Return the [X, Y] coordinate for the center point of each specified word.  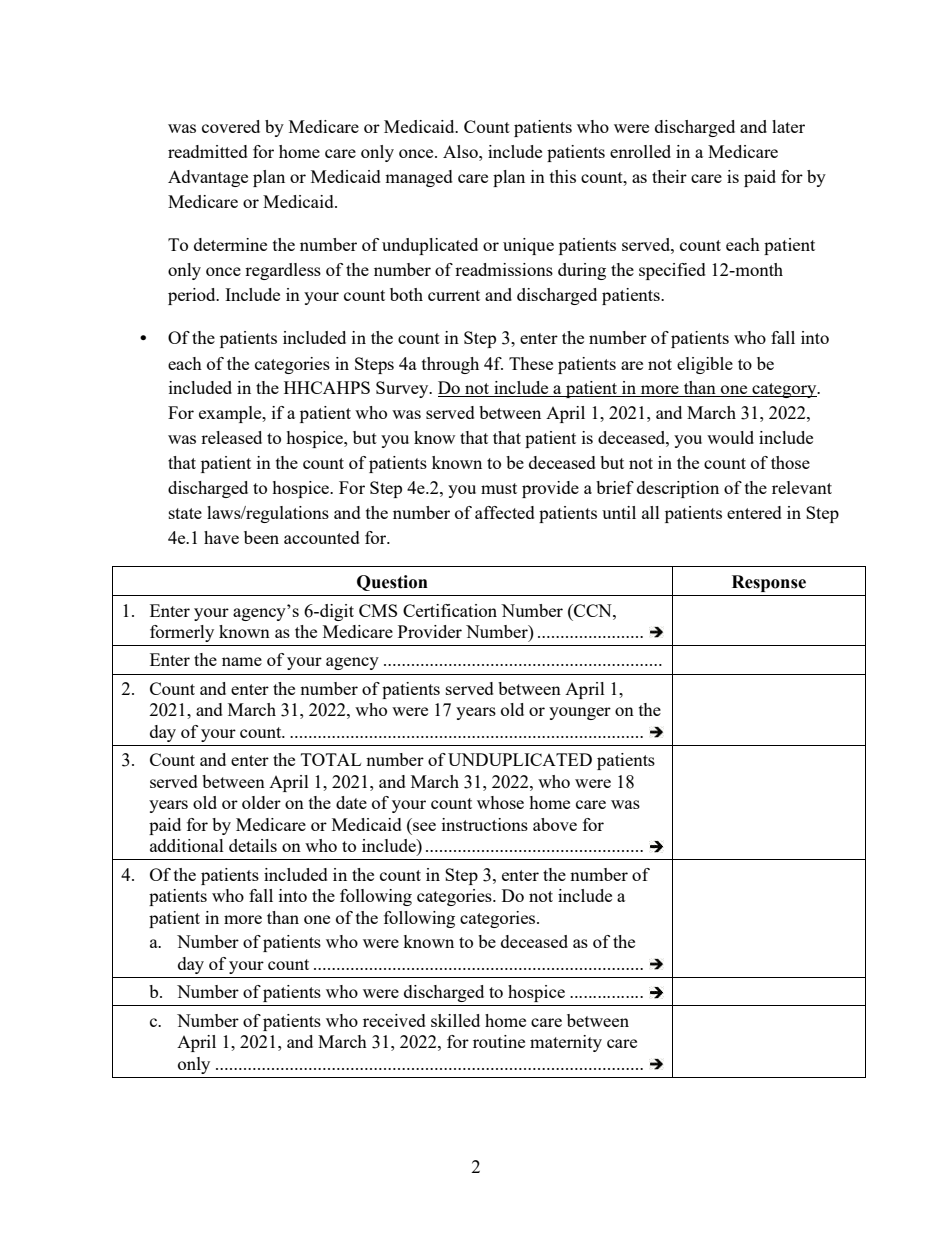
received [394, 1020]
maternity [566, 1043]
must [499, 488]
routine [499, 1041]
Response [769, 583]
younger [580, 713]
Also [461, 151]
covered [231, 126]
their [669, 176]
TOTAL [331, 759]
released [231, 437]
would [730, 437]
